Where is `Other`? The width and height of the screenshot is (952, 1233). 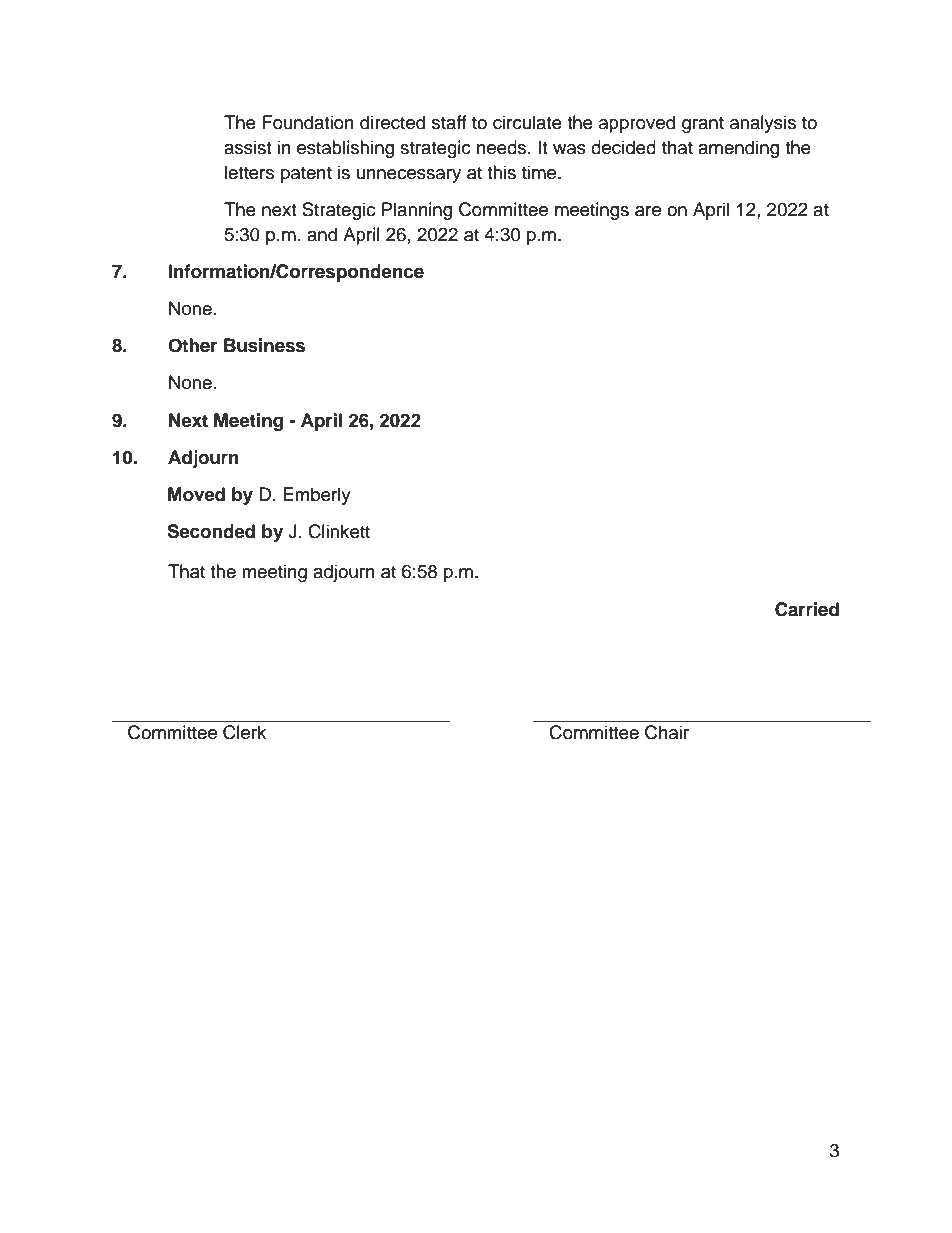
Other is located at coordinates (193, 345).
